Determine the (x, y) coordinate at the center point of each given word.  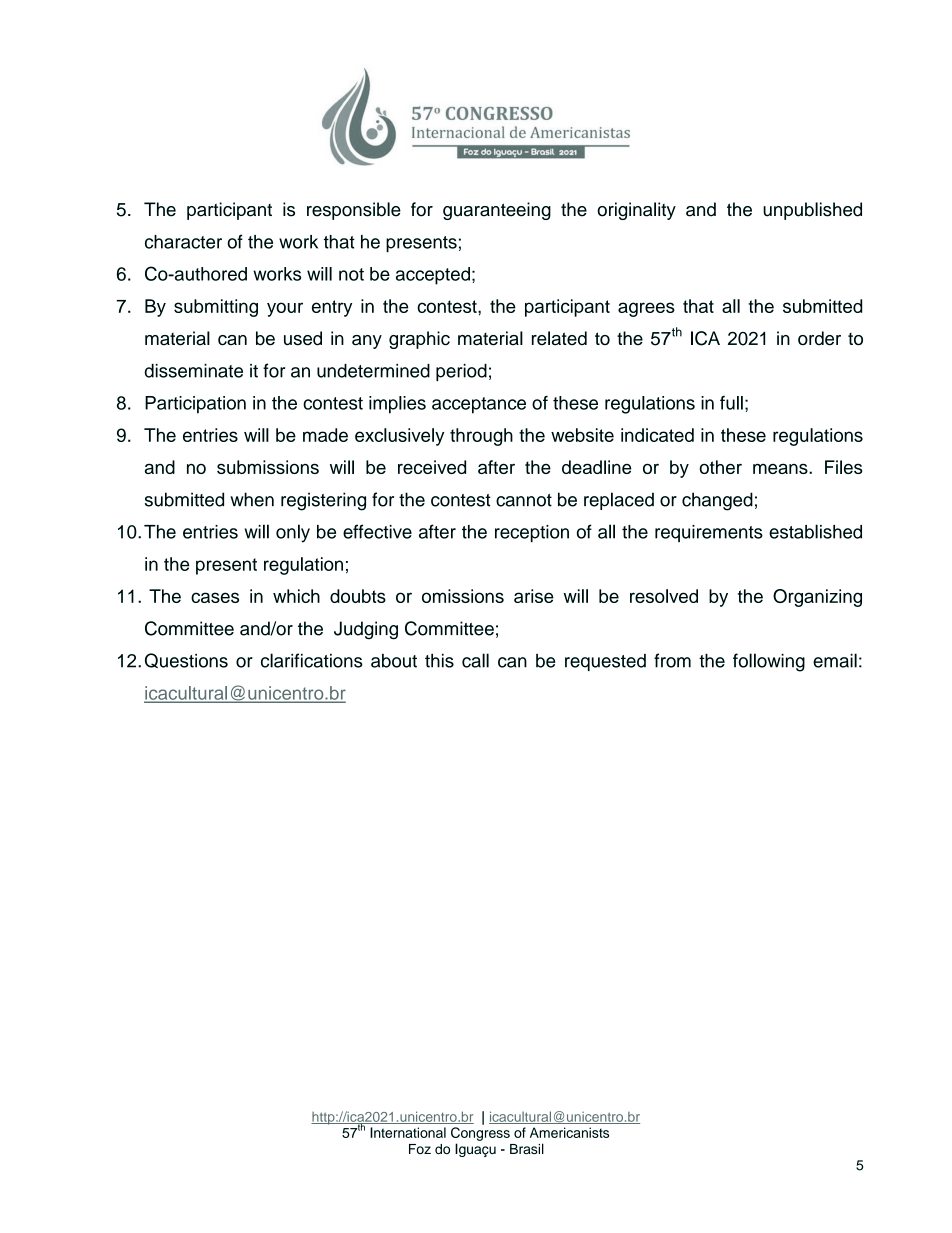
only (293, 533)
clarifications (312, 660)
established (815, 531)
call (475, 660)
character (183, 242)
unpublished (812, 211)
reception (532, 533)
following (769, 662)
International (408, 1132)
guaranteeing (497, 211)
